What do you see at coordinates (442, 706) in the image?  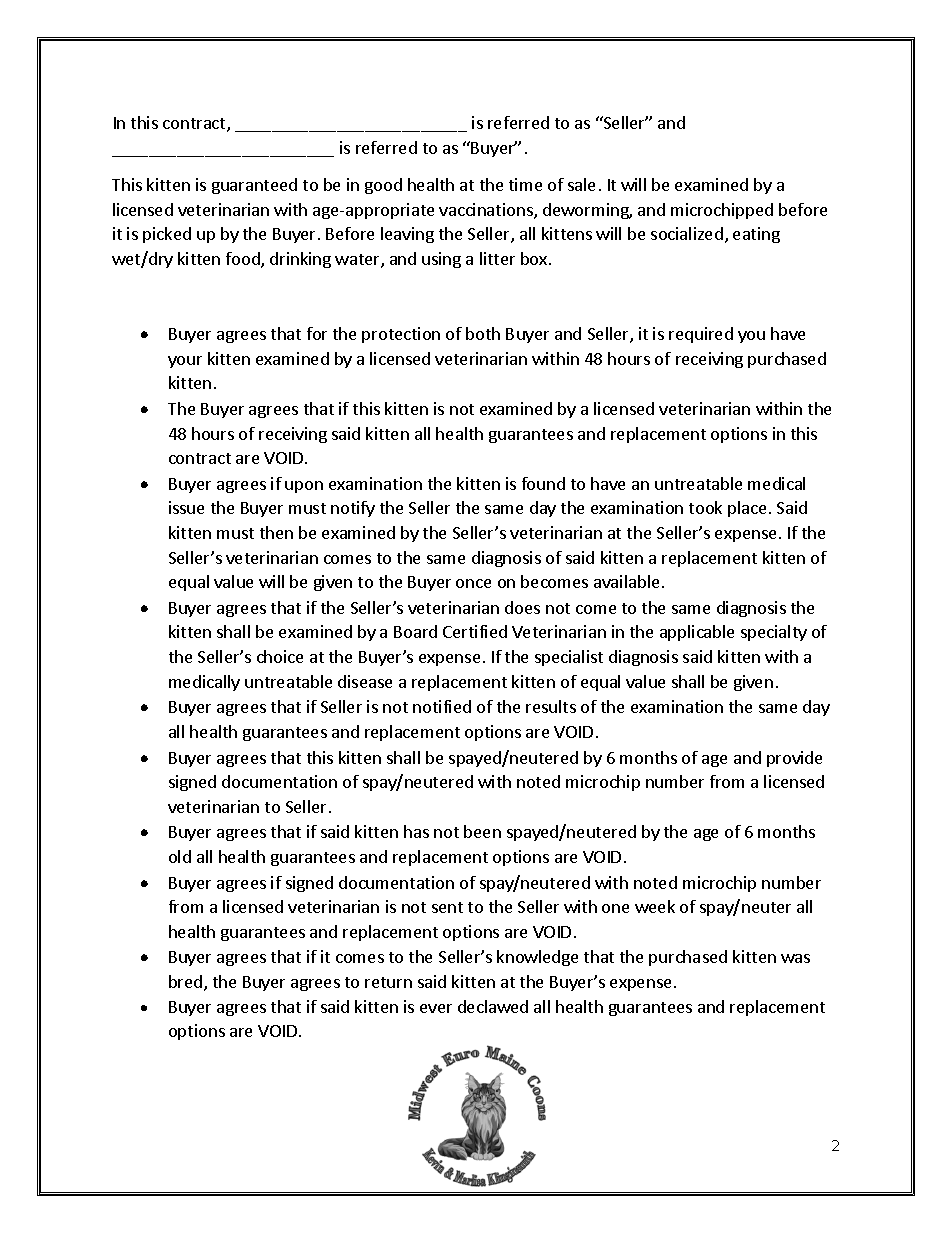 I see `notified` at bounding box center [442, 706].
